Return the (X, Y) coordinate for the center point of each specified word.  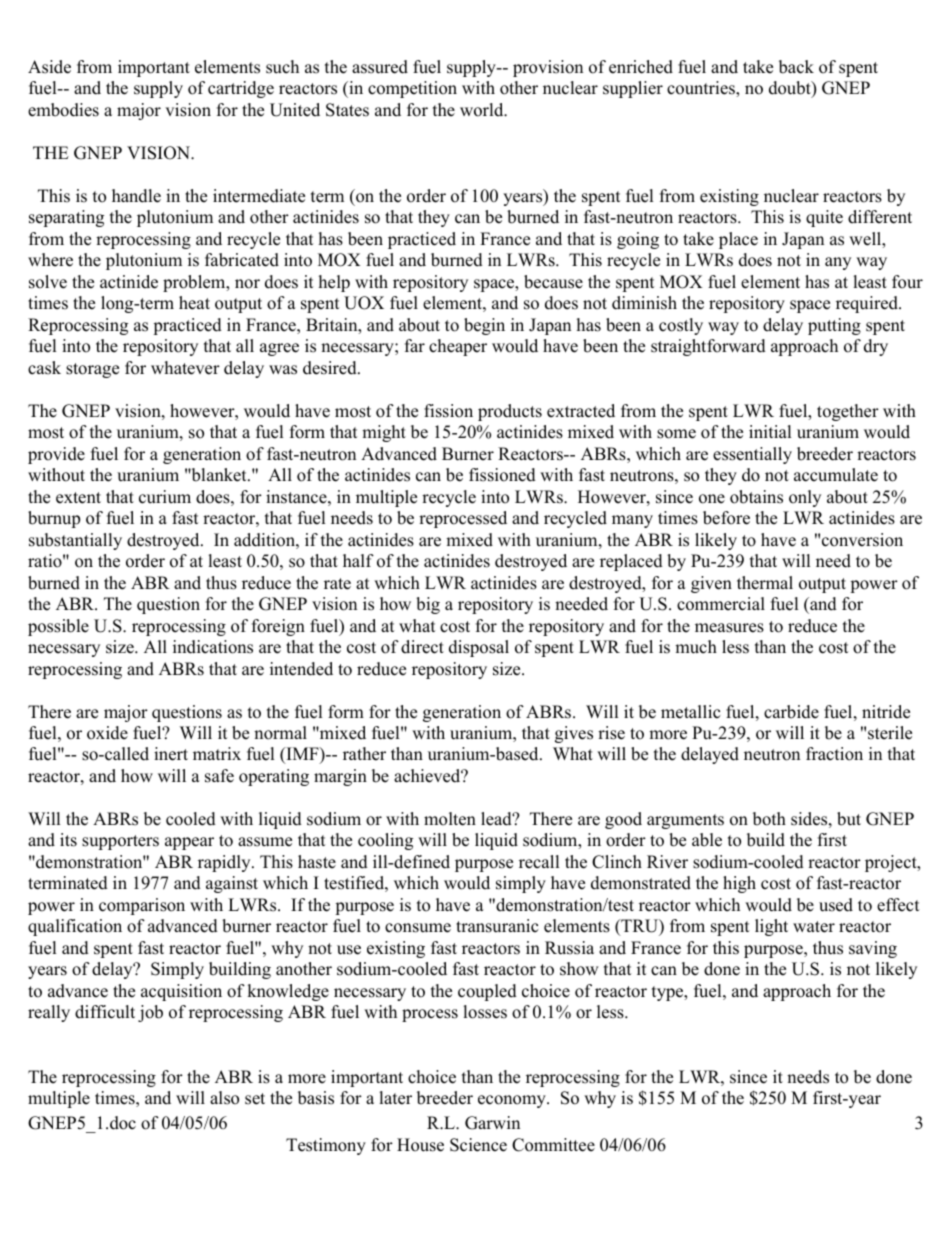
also (224, 1098)
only (805, 498)
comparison (142, 906)
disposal (479, 648)
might (384, 433)
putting (834, 326)
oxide (107, 733)
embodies (63, 110)
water (814, 927)
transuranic (497, 926)
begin (484, 326)
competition (412, 89)
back (796, 67)
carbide (791, 712)
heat (194, 303)
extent (78, 498)
